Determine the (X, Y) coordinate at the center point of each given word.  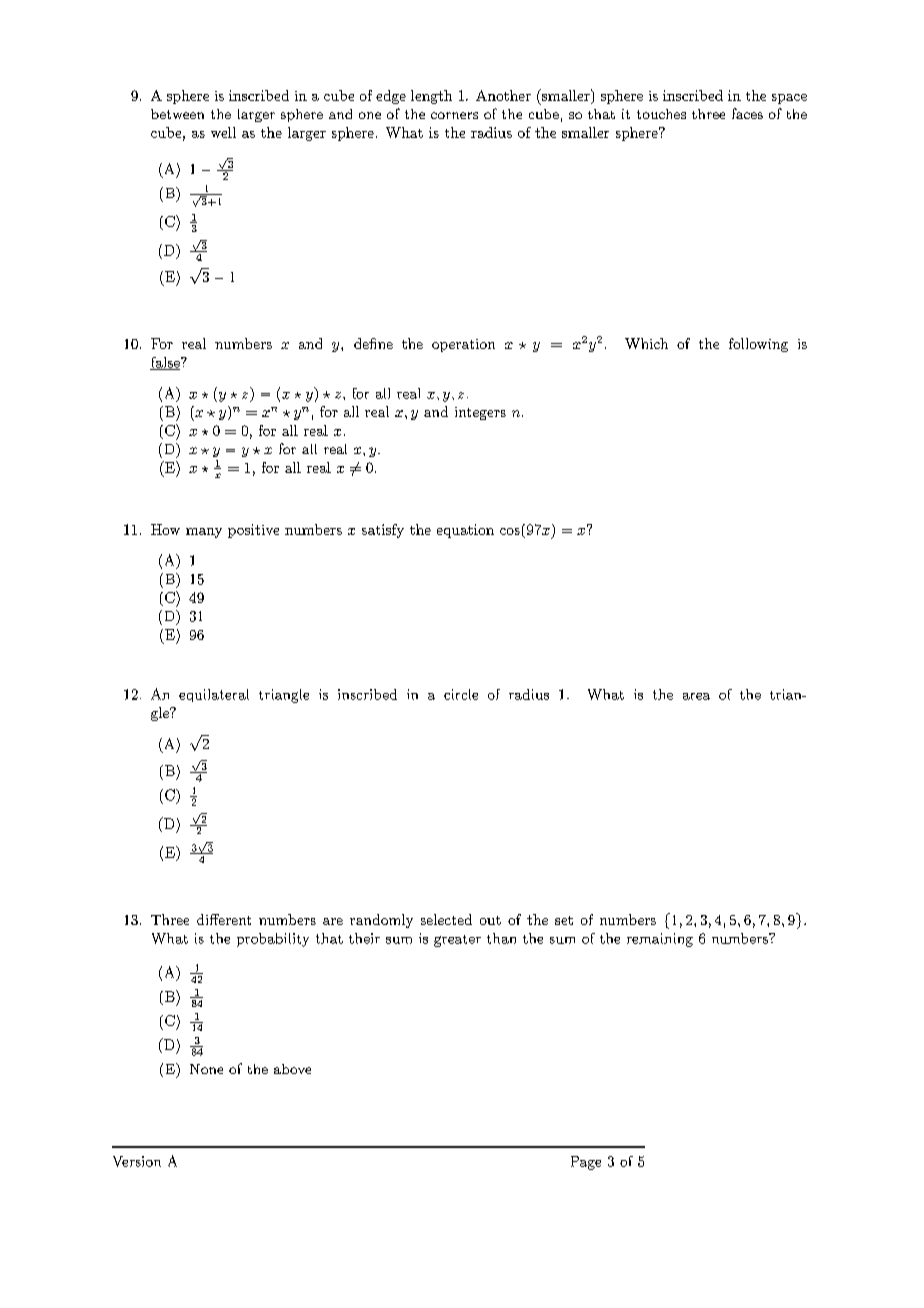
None (206, 1069)
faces (747, 113)
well (223, 132)
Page (586, 1163)
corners (454, 115)
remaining (660, 940)
